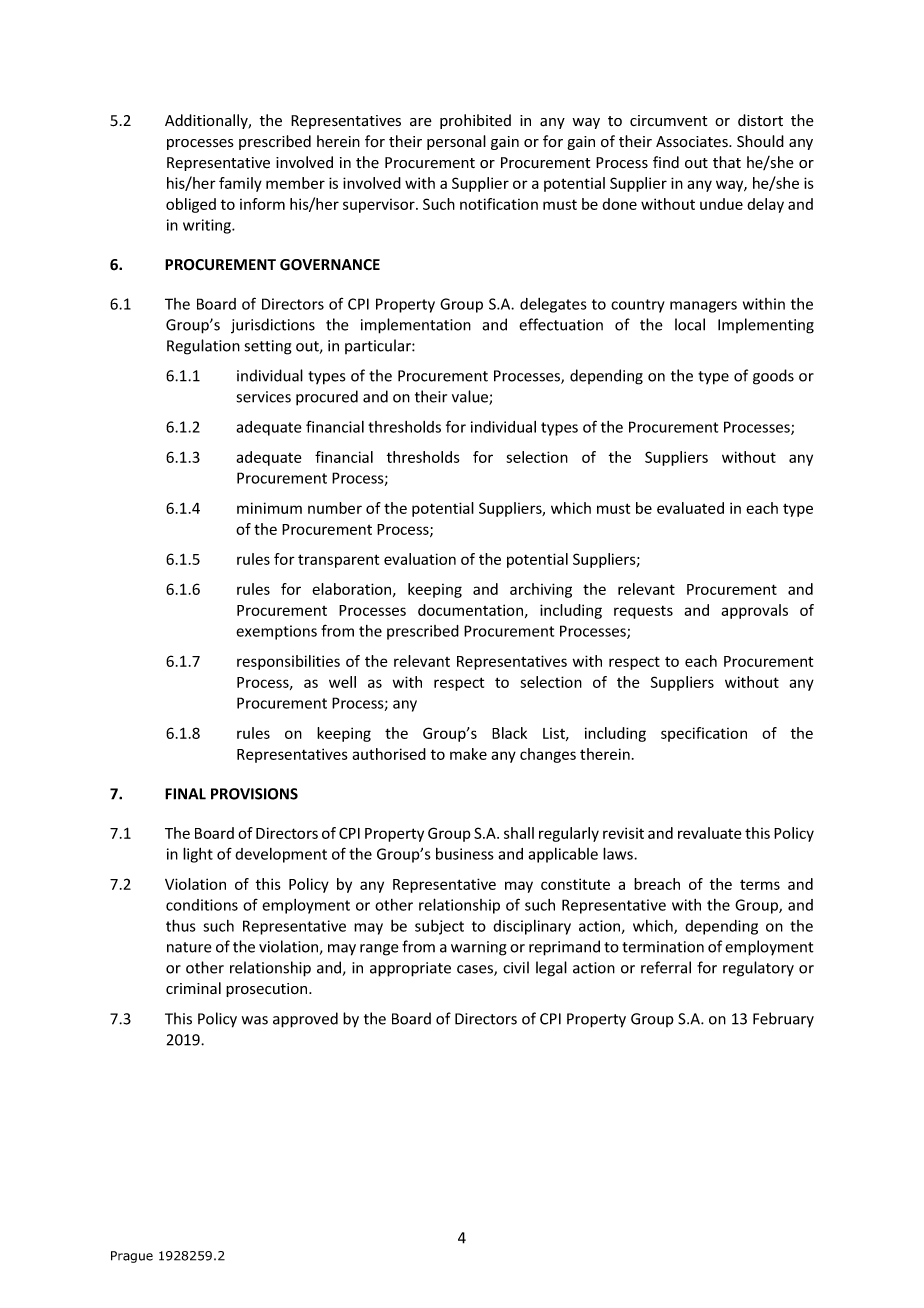 This image has height=1308, width=924. Describe the element at coordinates (773, 377) in the image. I see `goods` at that location.
